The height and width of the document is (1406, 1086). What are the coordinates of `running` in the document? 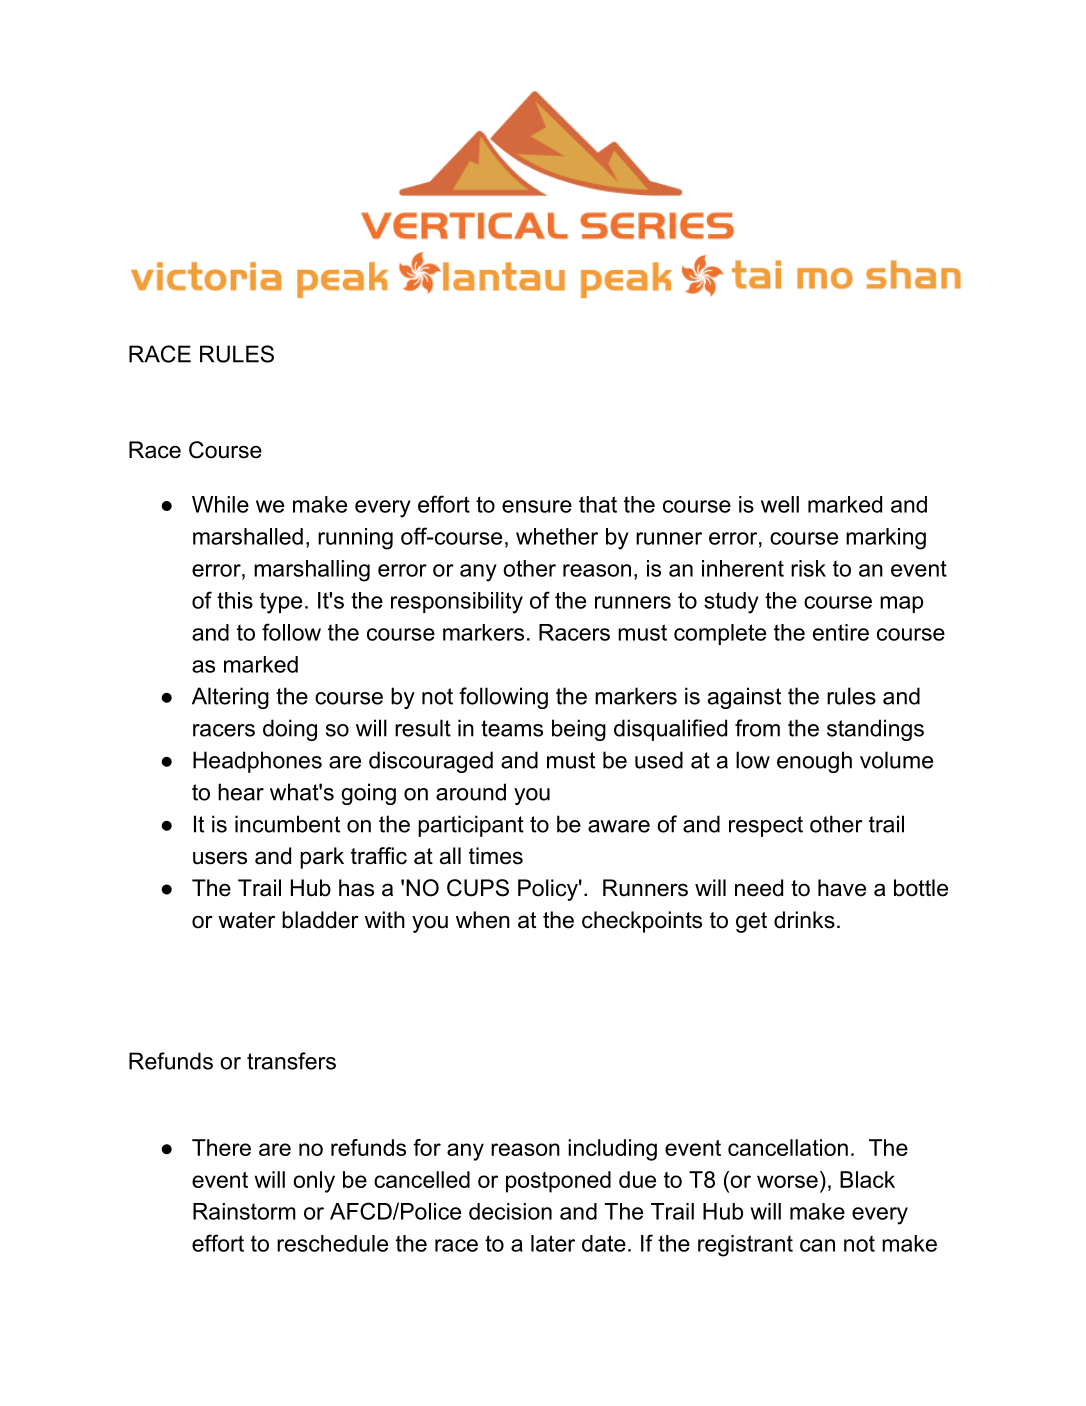 It's located at (355, 539).
